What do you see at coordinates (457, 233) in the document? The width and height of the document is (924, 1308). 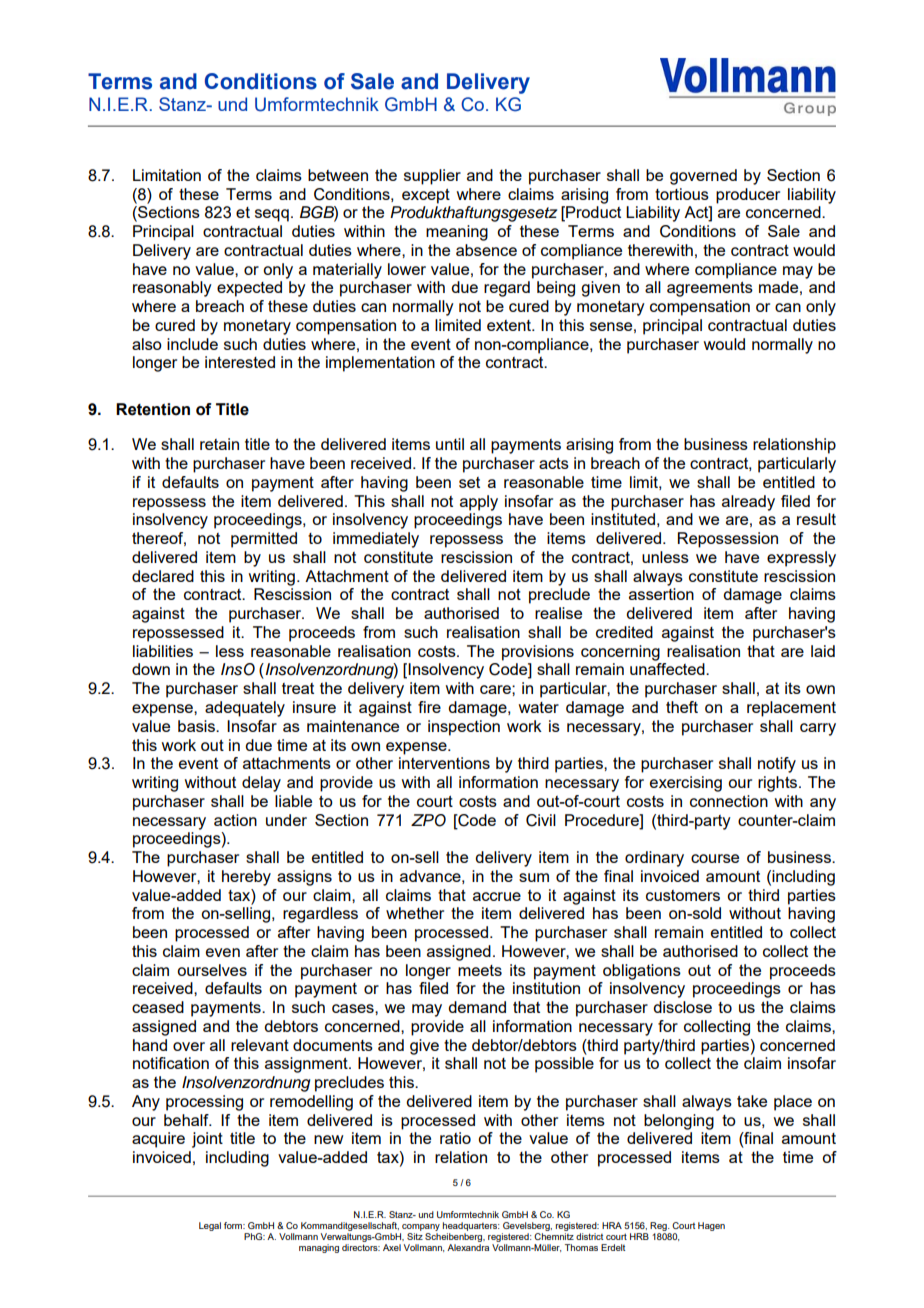 I see `meaning` at bounding box center [457, 233].
